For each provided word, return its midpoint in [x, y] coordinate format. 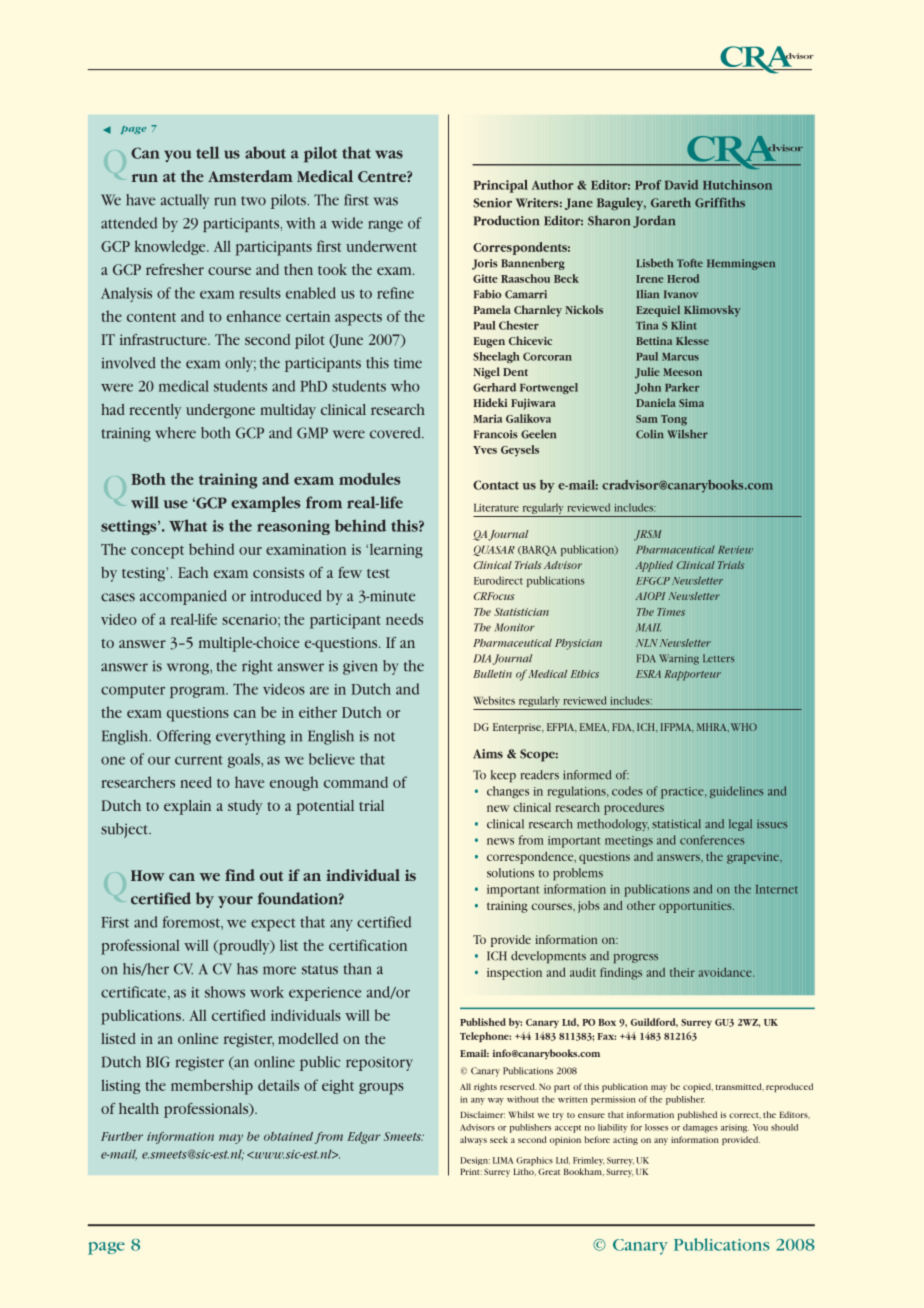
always [473, 1140]
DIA [482, 658]
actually [185, 201]
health [139, 1108]
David [682, 185]
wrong [189, 669]
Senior [492, 203]
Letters [719, 658]
